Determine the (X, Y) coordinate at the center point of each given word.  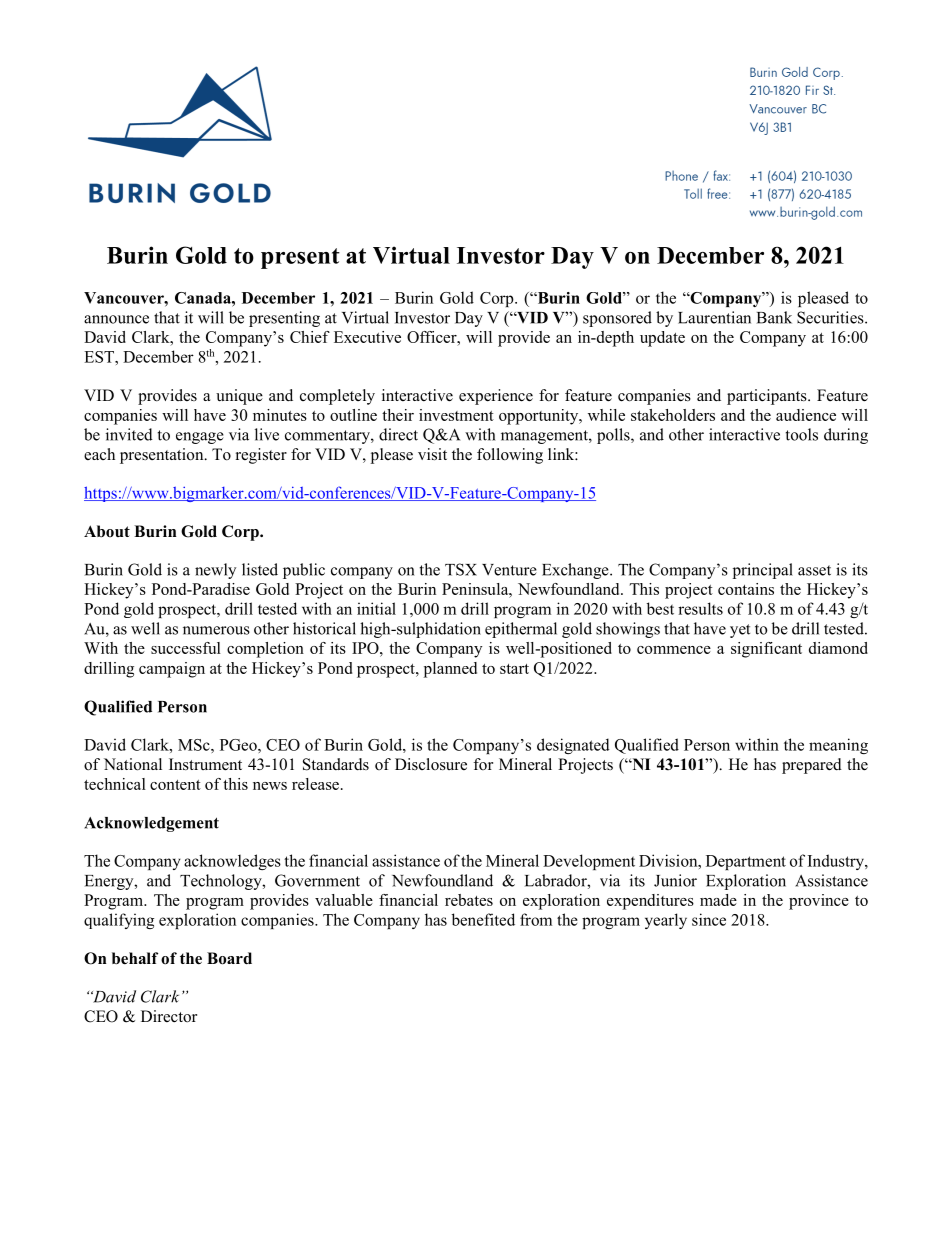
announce (116, 319)
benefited (483, 919)
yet (740, 631)
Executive (367, 337)
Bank (774, 317)
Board (229, 958)
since (709, 919)
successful (186, 648)
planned (450, 670)
